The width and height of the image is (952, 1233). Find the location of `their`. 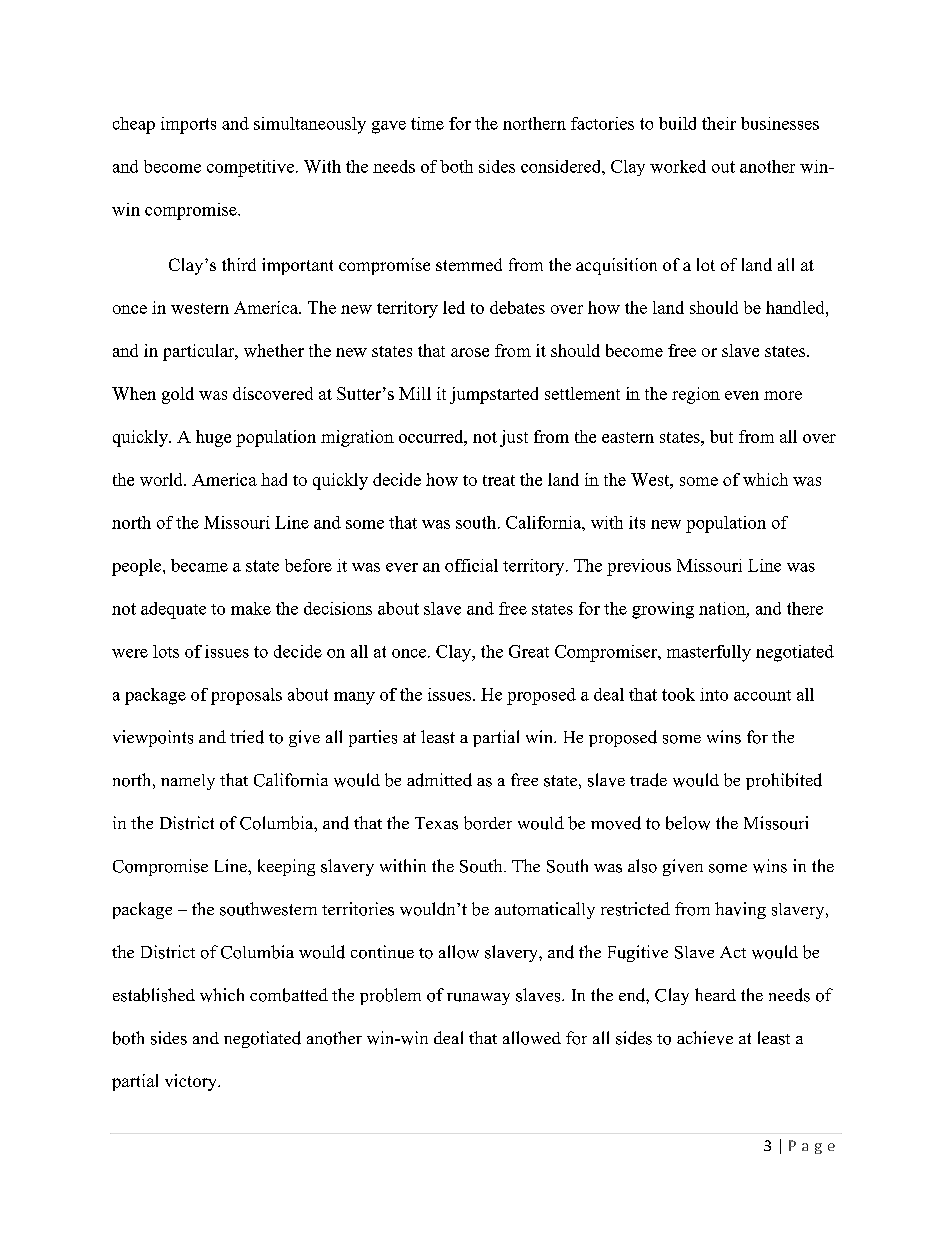

their is located at coordinates (719, 123).
